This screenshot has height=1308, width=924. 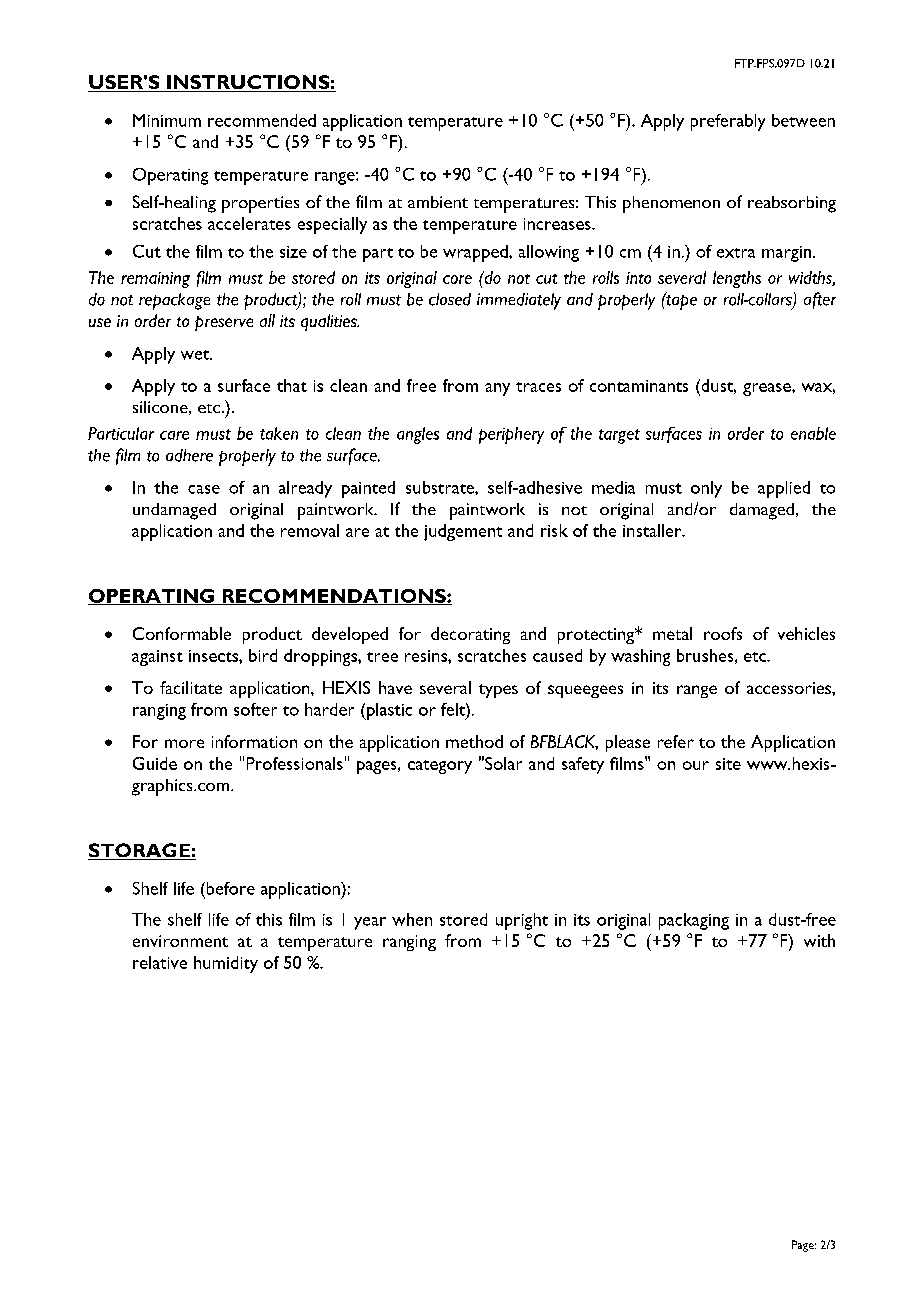 I want to click on judgement, so click(x=463, y=532).
